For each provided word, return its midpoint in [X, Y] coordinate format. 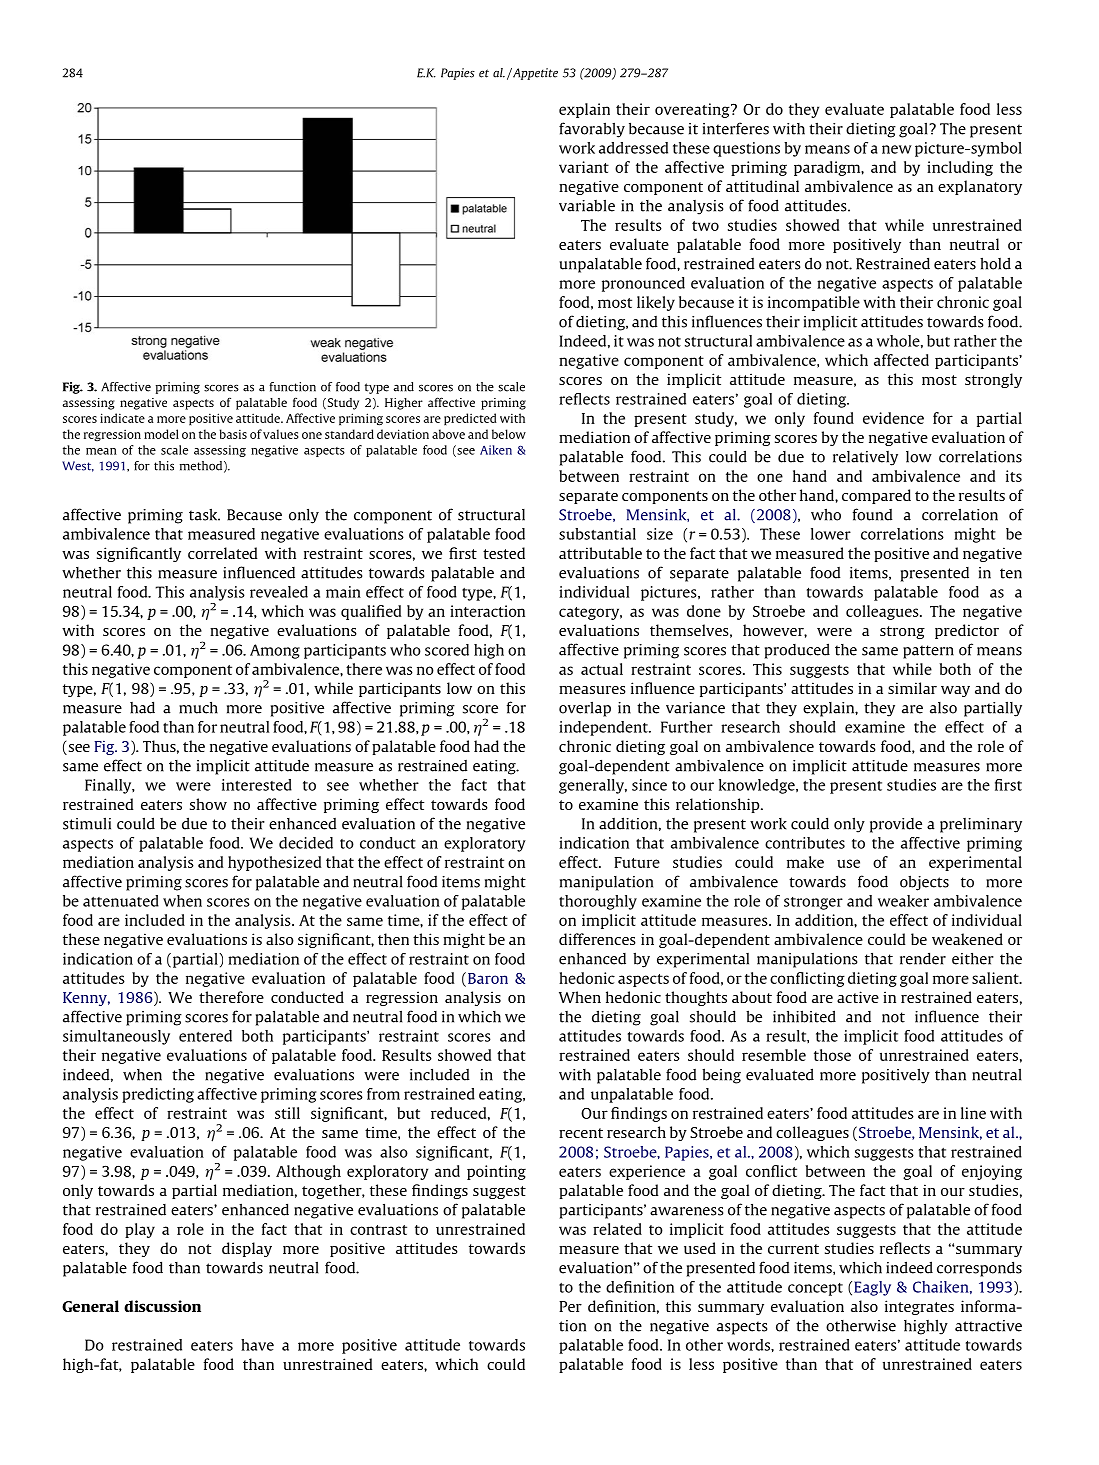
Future [637, 862]
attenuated [121, 901]
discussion [162, 1306]
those [832, 1055]
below [509, 434]
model [161, 434]
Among [275, 651]
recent [581, 1133]
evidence [893, 418]
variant [584, 167]
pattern [928, 652]
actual [602, 669]
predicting [158, 1095]
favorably [592, 130]
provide [896, 825]
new [897, 149]
